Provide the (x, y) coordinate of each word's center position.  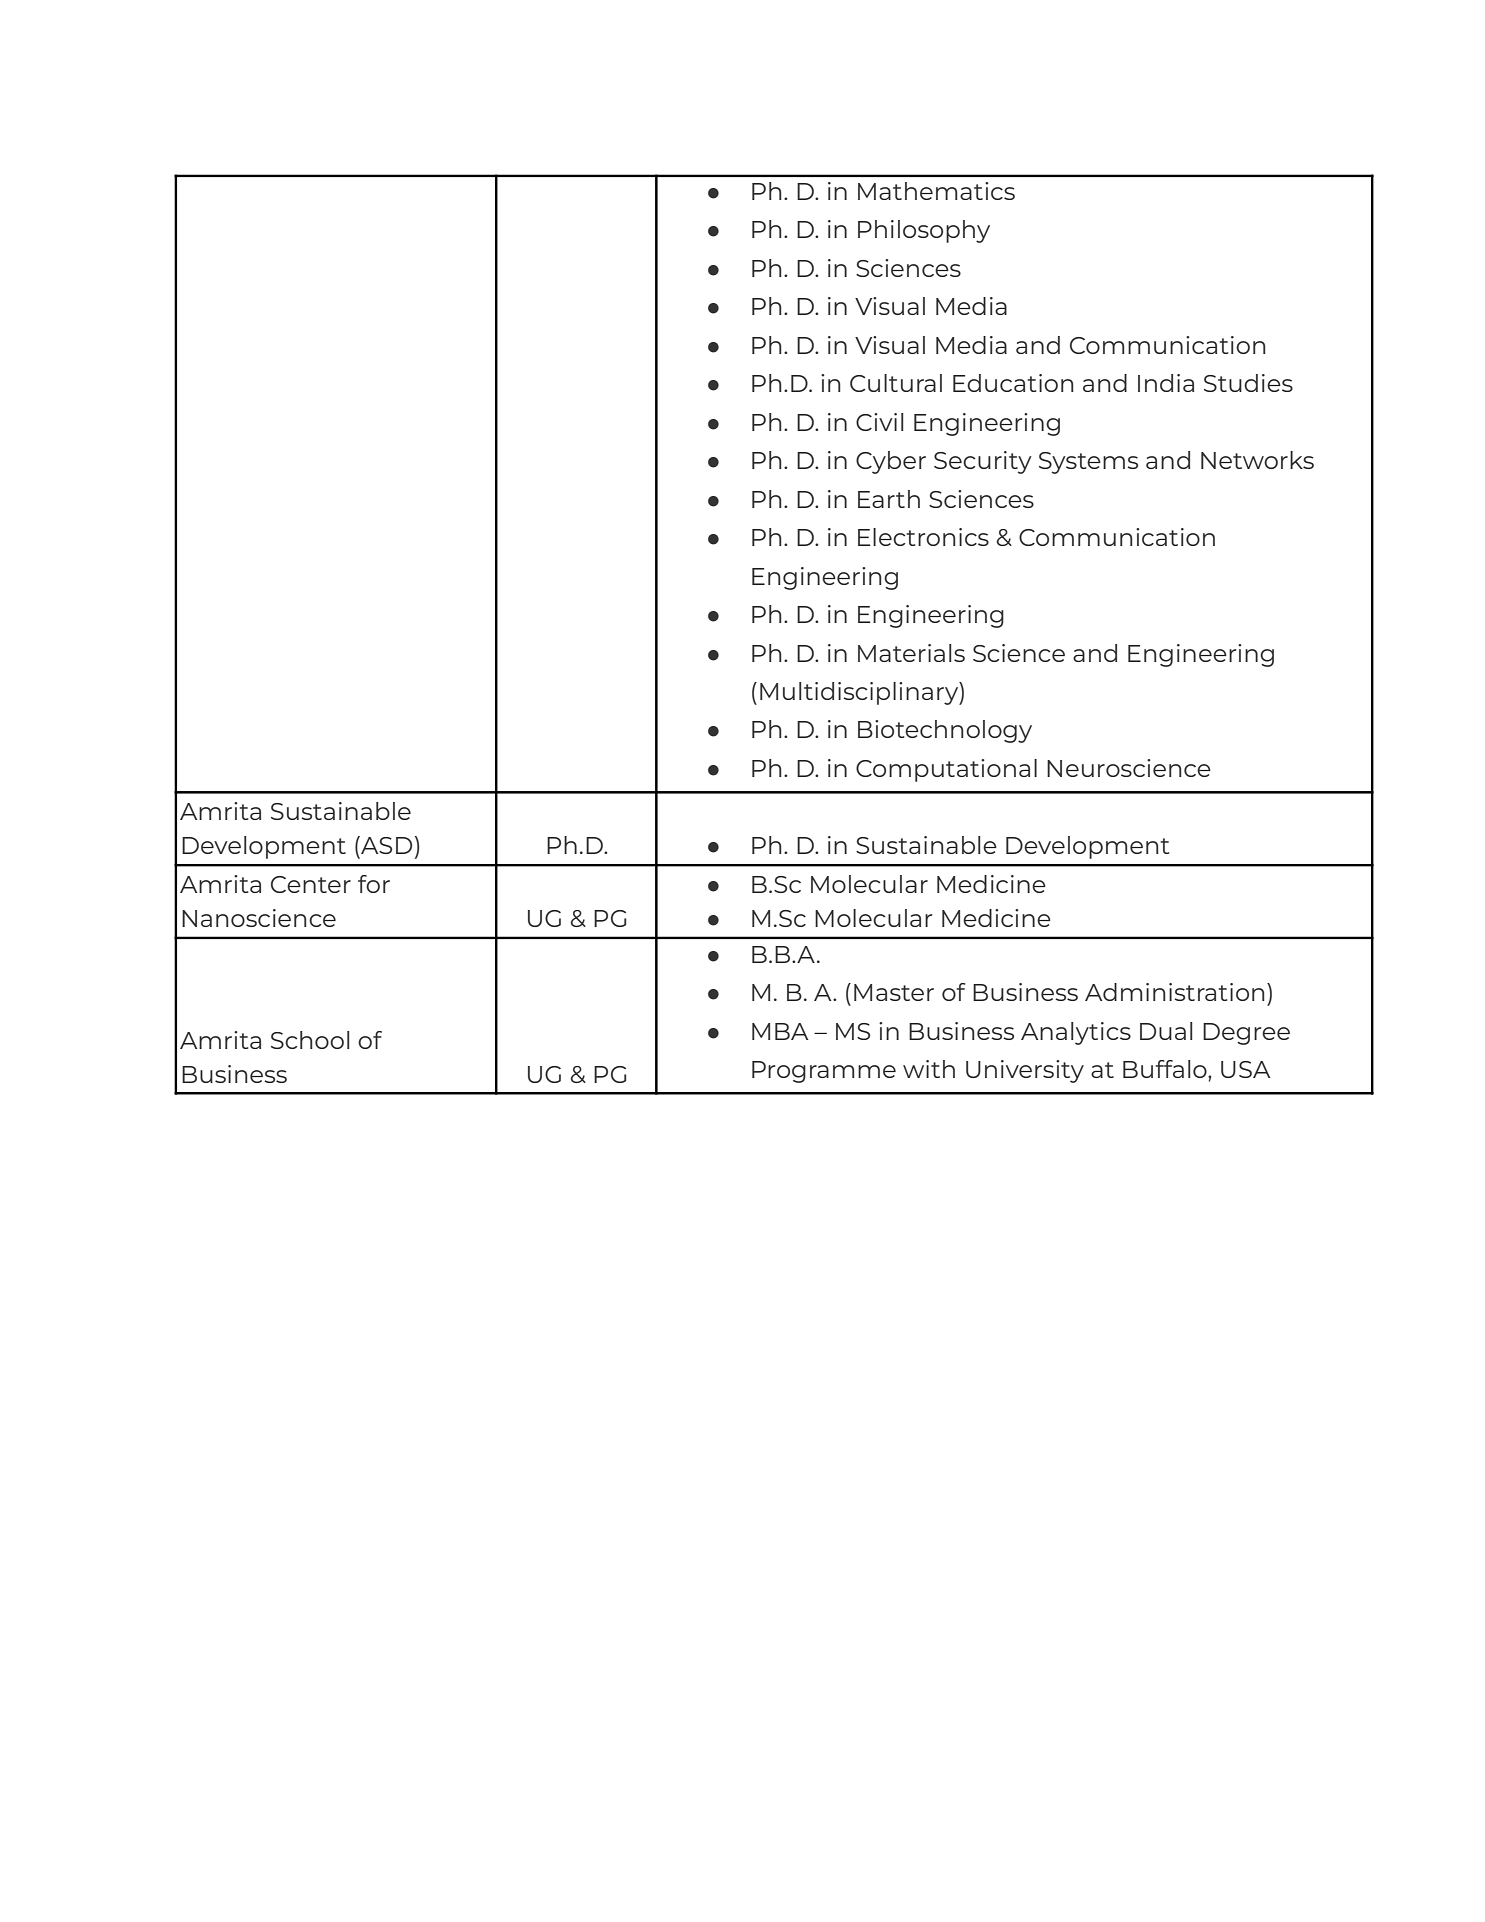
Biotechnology (945, 731)
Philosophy (924, 231)
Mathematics (936, 191)
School (310, 1040)
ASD (385, 845)
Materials (911, 653)
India (1166, 383)
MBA (780, 1031)
